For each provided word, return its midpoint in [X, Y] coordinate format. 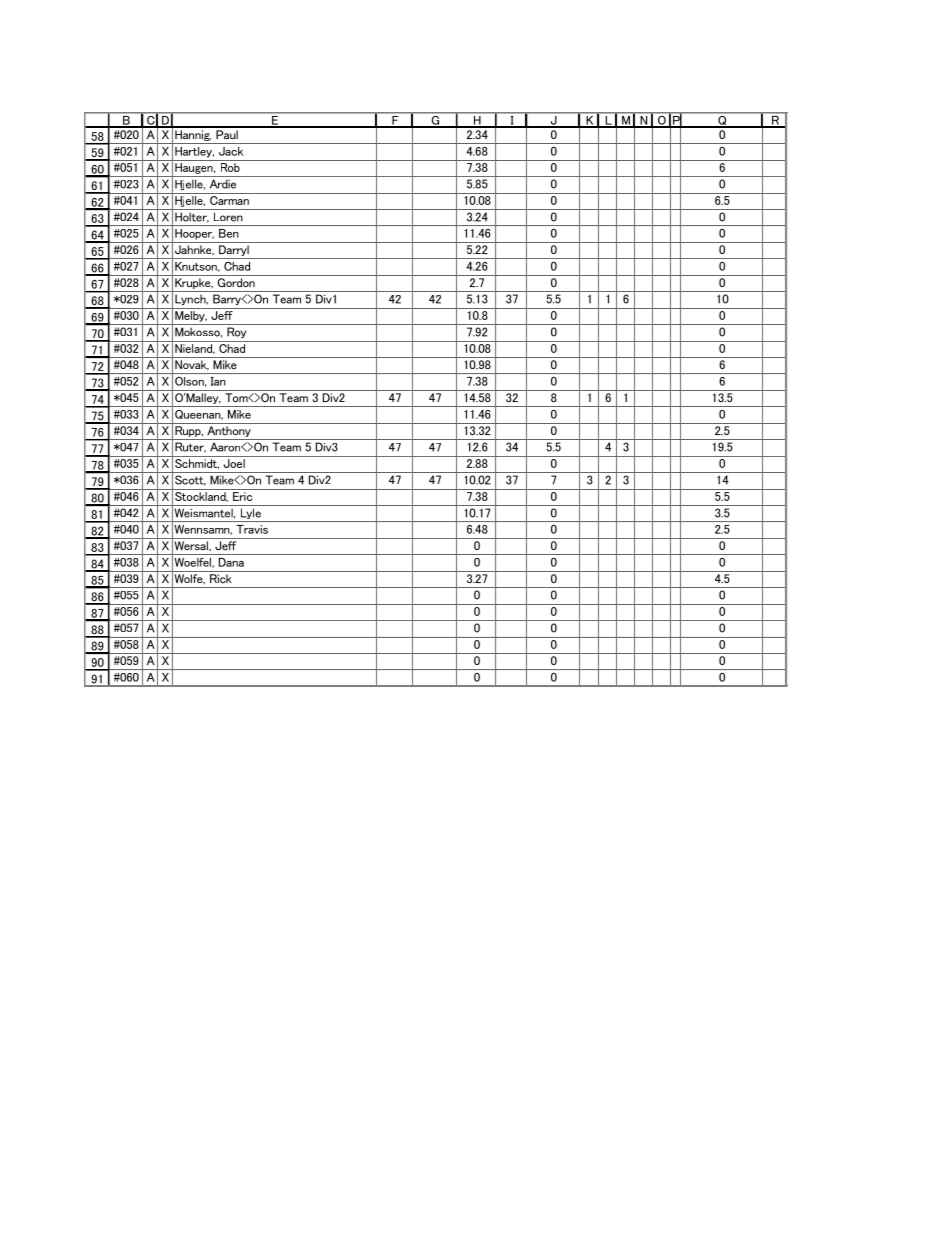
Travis [252, 529]
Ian [218, 381]
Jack [231, 151]
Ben [229, 233]
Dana [231, 562]
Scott [190, 480]
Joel [234, 463]
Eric [242, 496]
